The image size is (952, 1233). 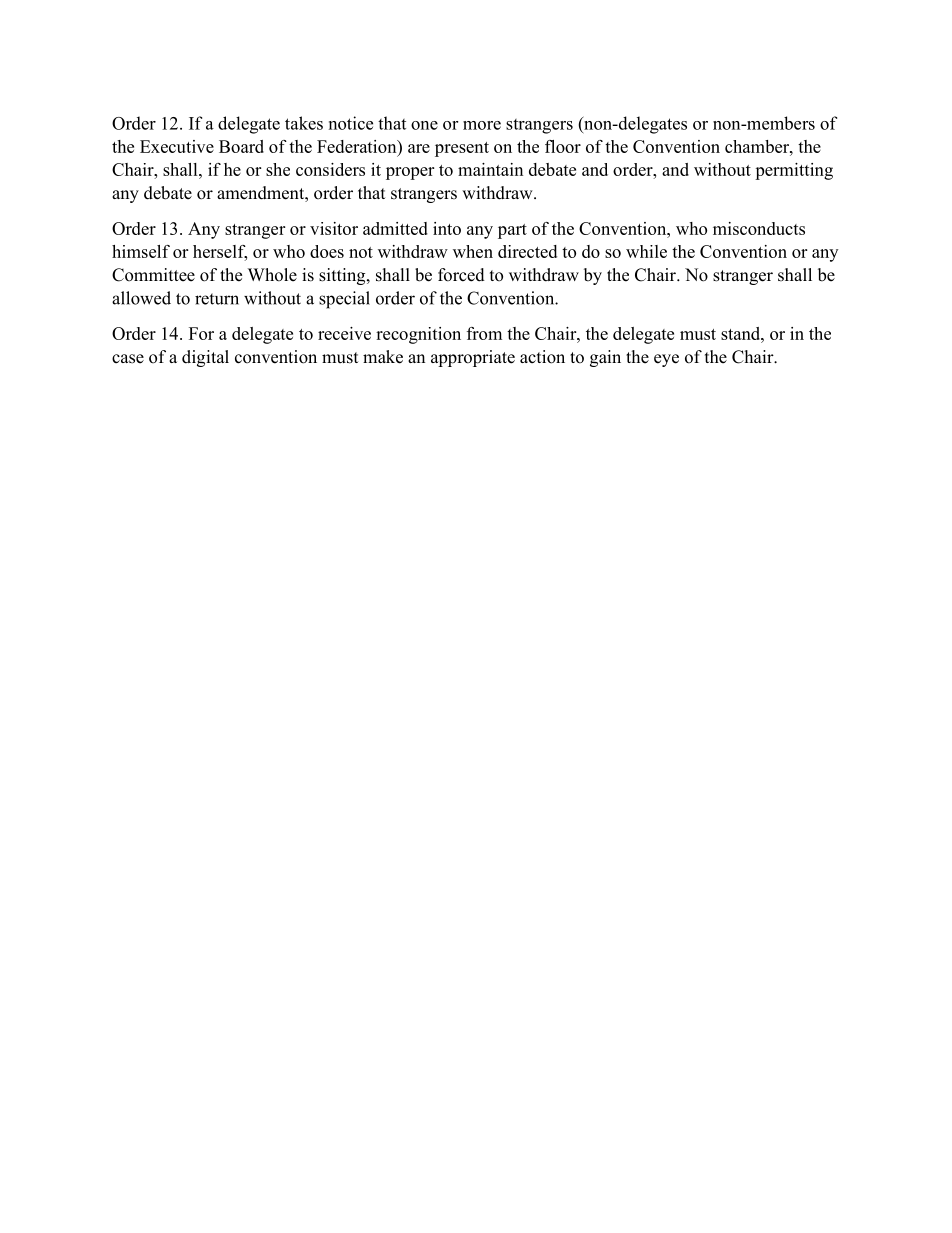 What do you see at coordinates (646, 251) in the screenshot?
I see `while` at bounding box center [646, 251].
